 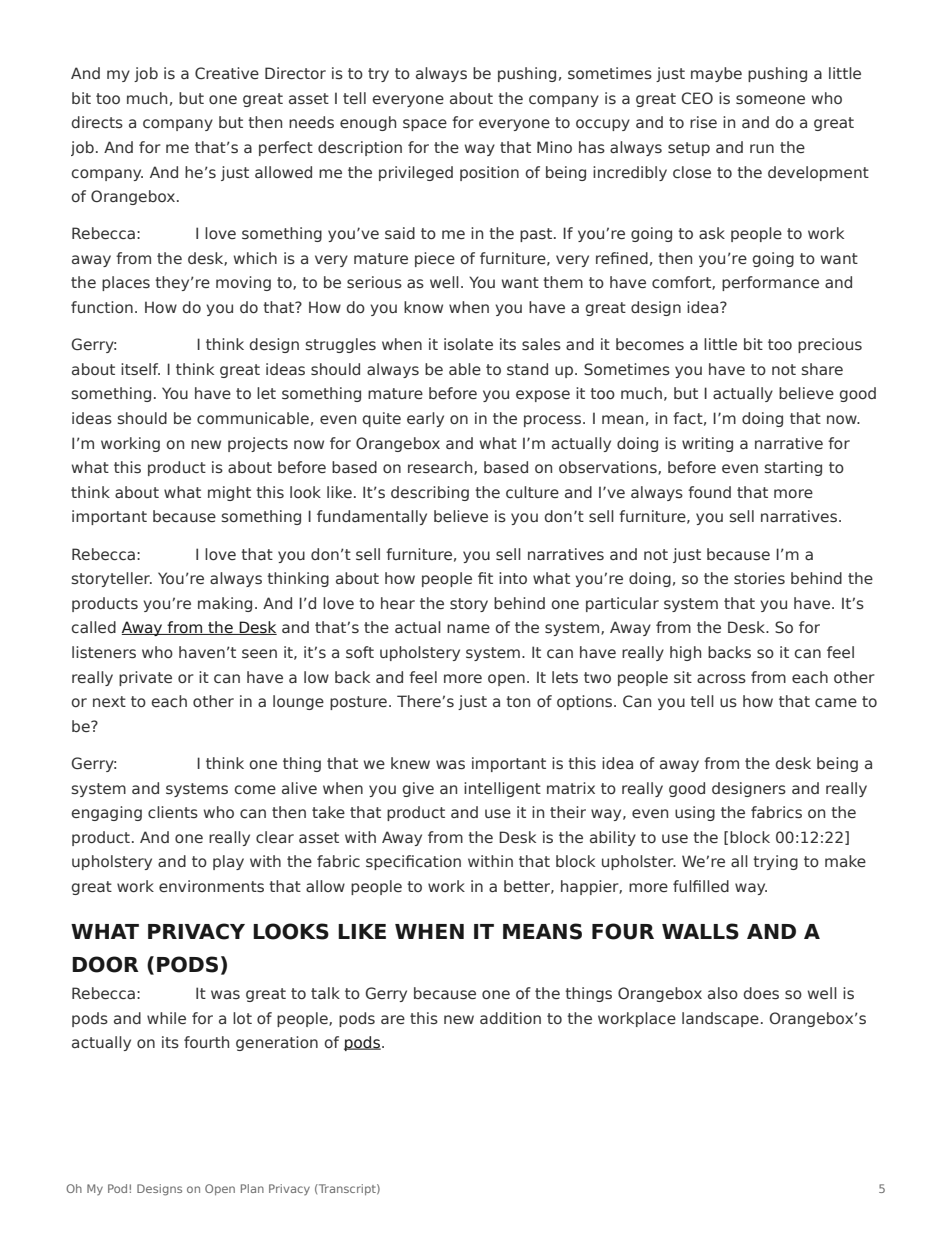 What do you see at coordinates (252, 1188) in the screenshot?
I see `Plan` at bounding box center [252, 1188].
